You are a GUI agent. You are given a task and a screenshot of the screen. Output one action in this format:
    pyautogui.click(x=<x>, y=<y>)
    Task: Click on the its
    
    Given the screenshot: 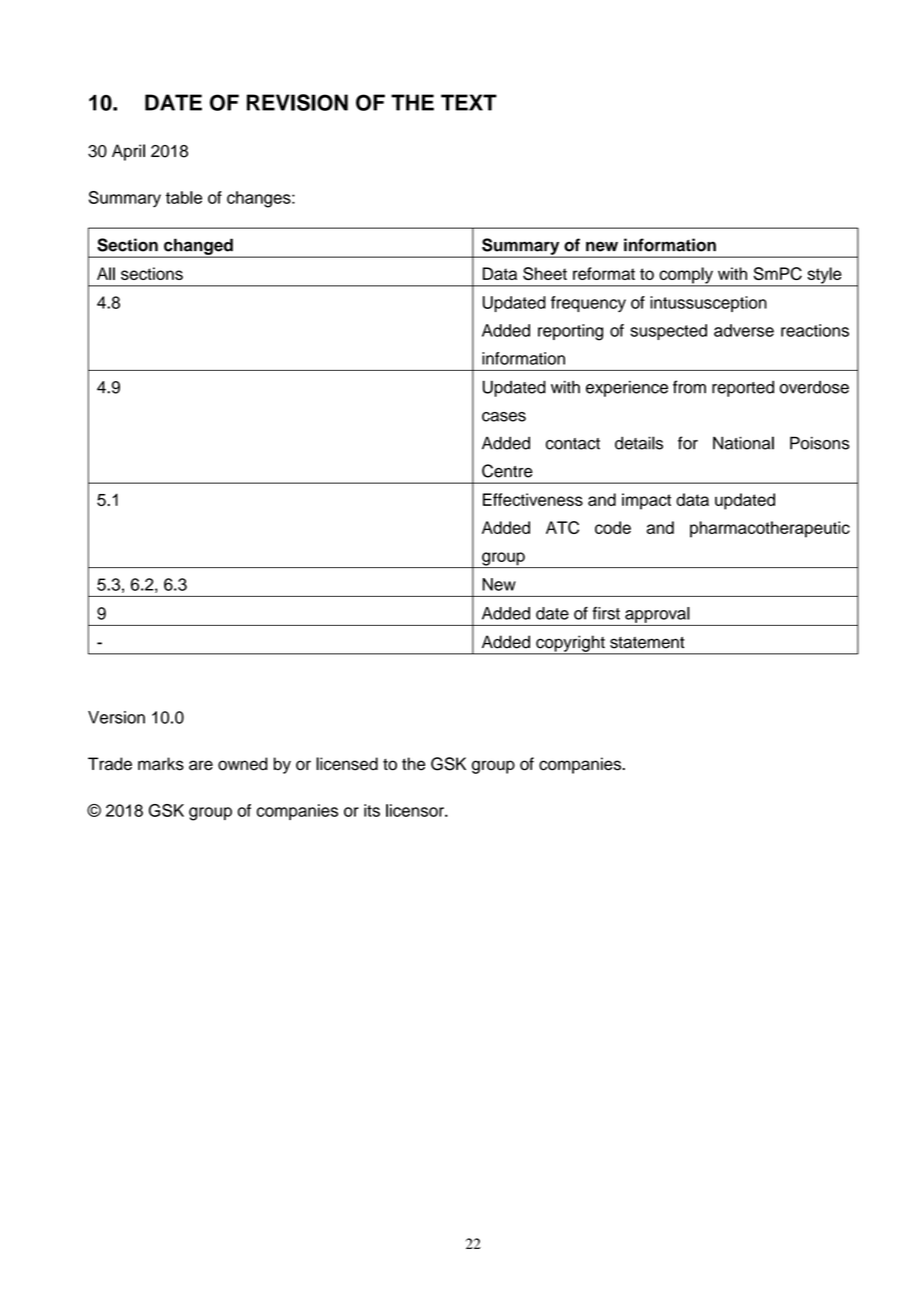 What is the action you would take?
    pyautogui.click(x=372, y=810)
